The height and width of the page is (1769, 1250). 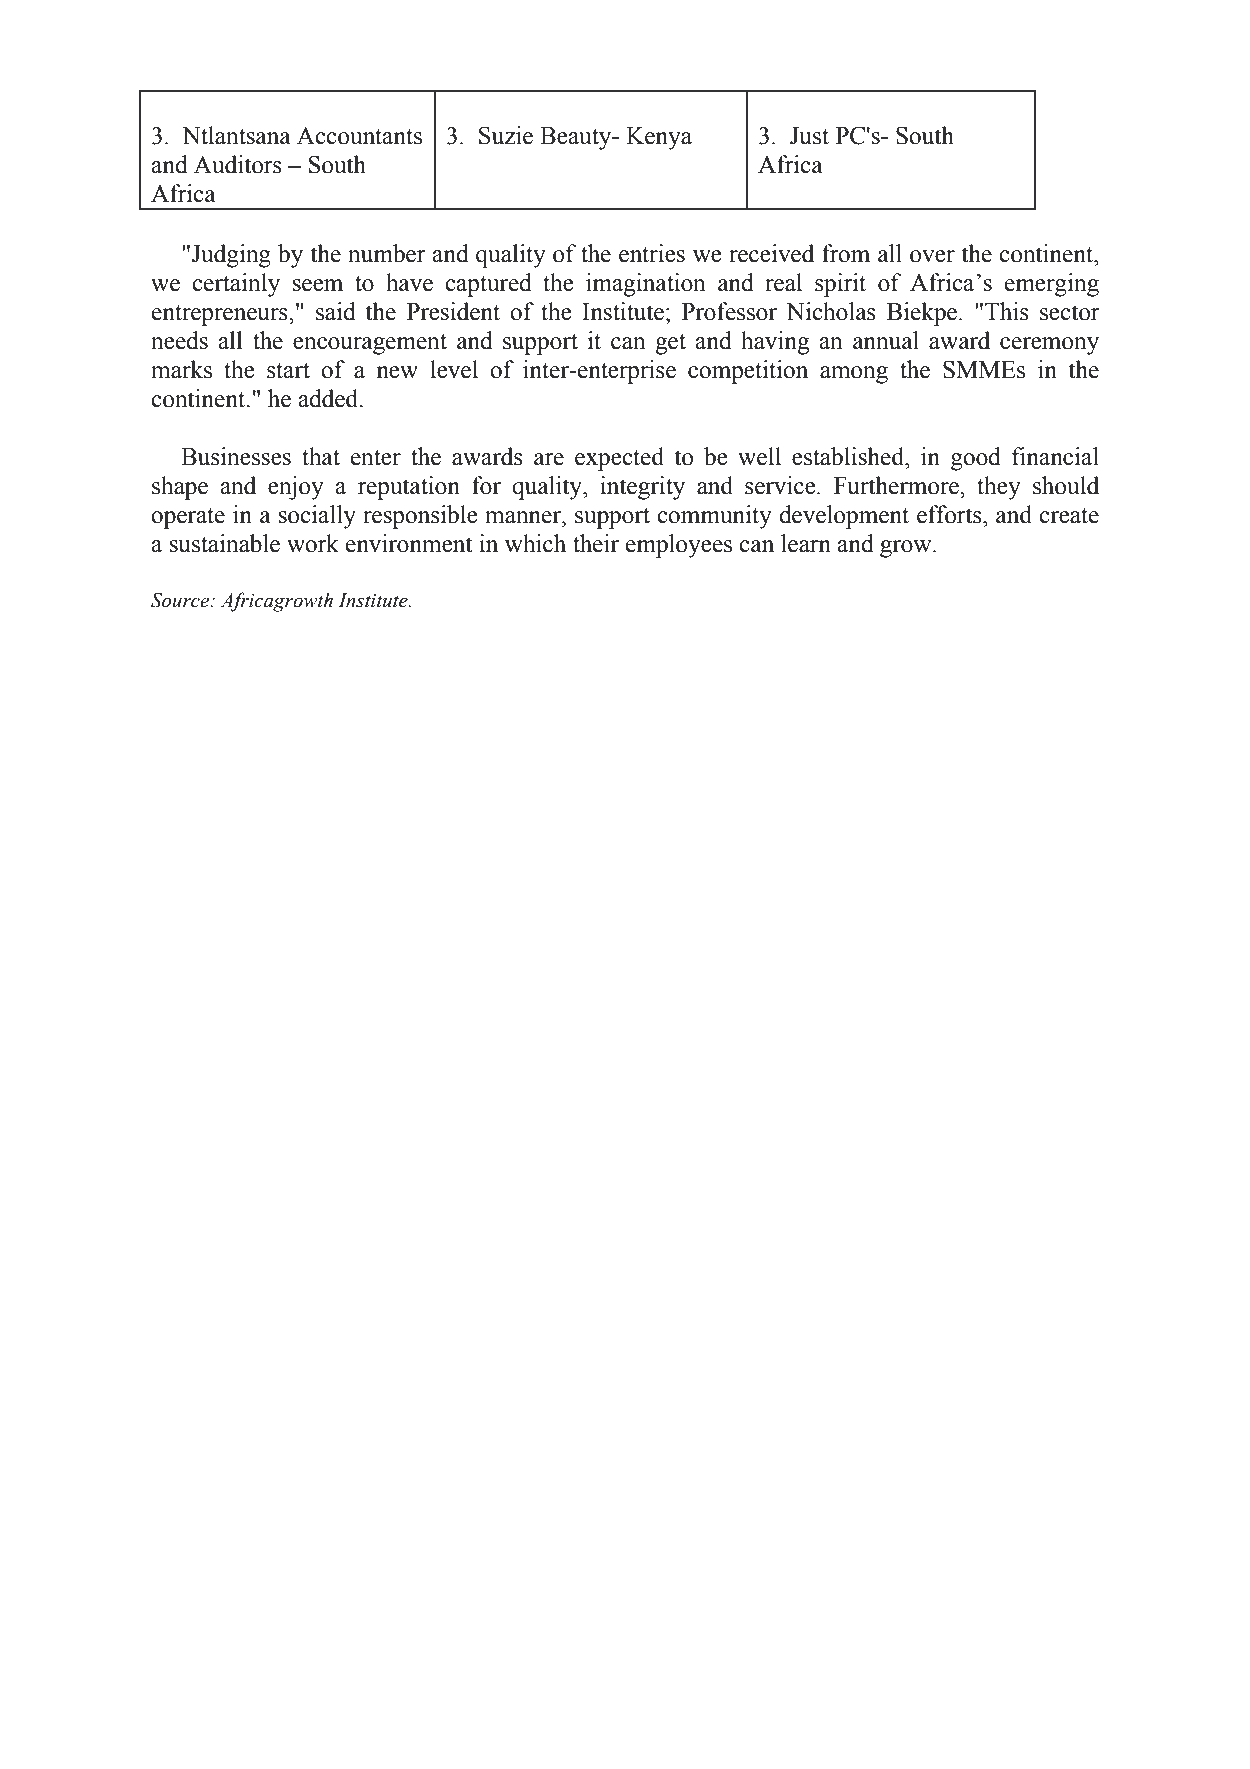 I want to click on encouragement, so click(x=370, y=344).
